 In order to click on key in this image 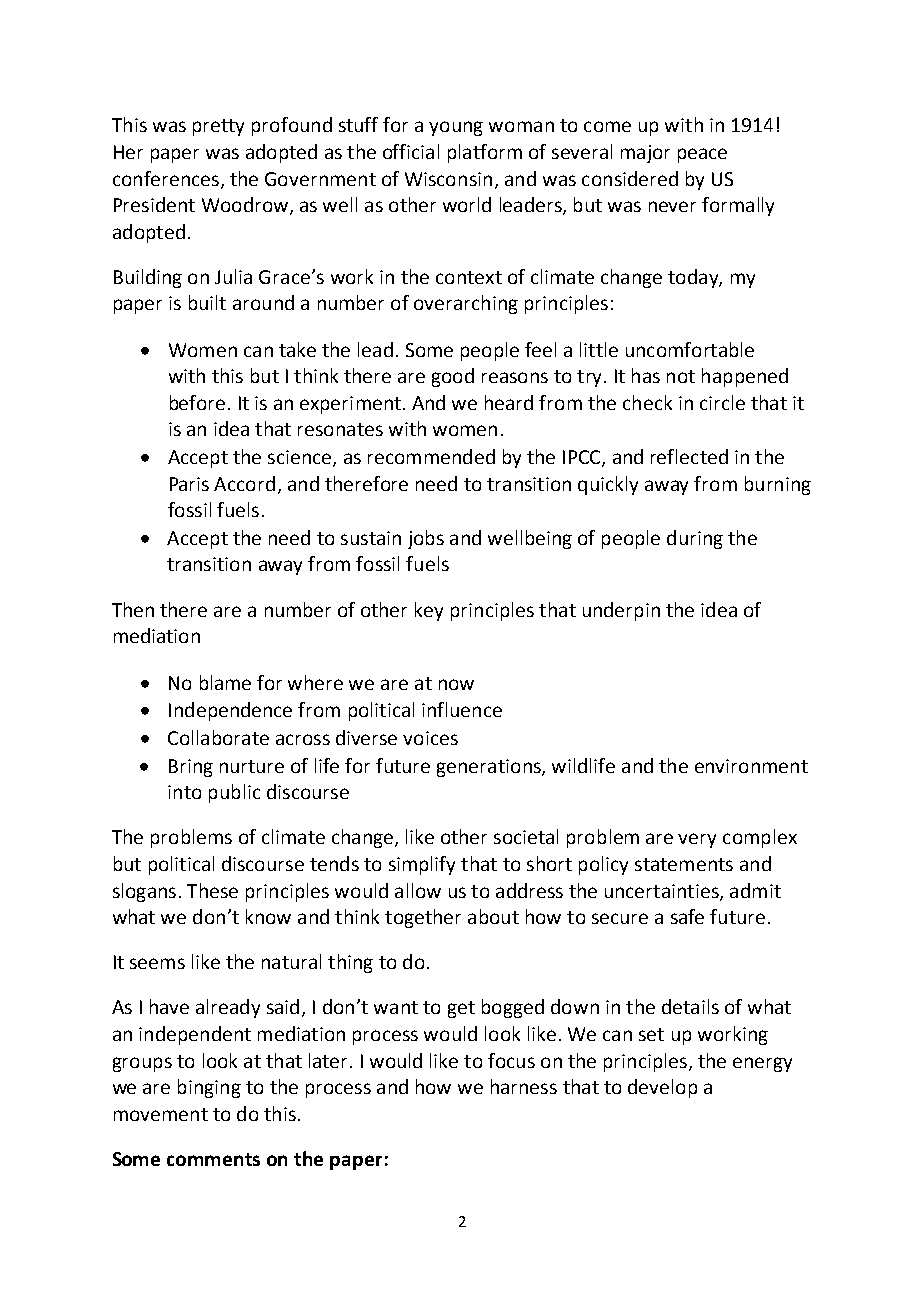, I will do `click(429, 611)`.
